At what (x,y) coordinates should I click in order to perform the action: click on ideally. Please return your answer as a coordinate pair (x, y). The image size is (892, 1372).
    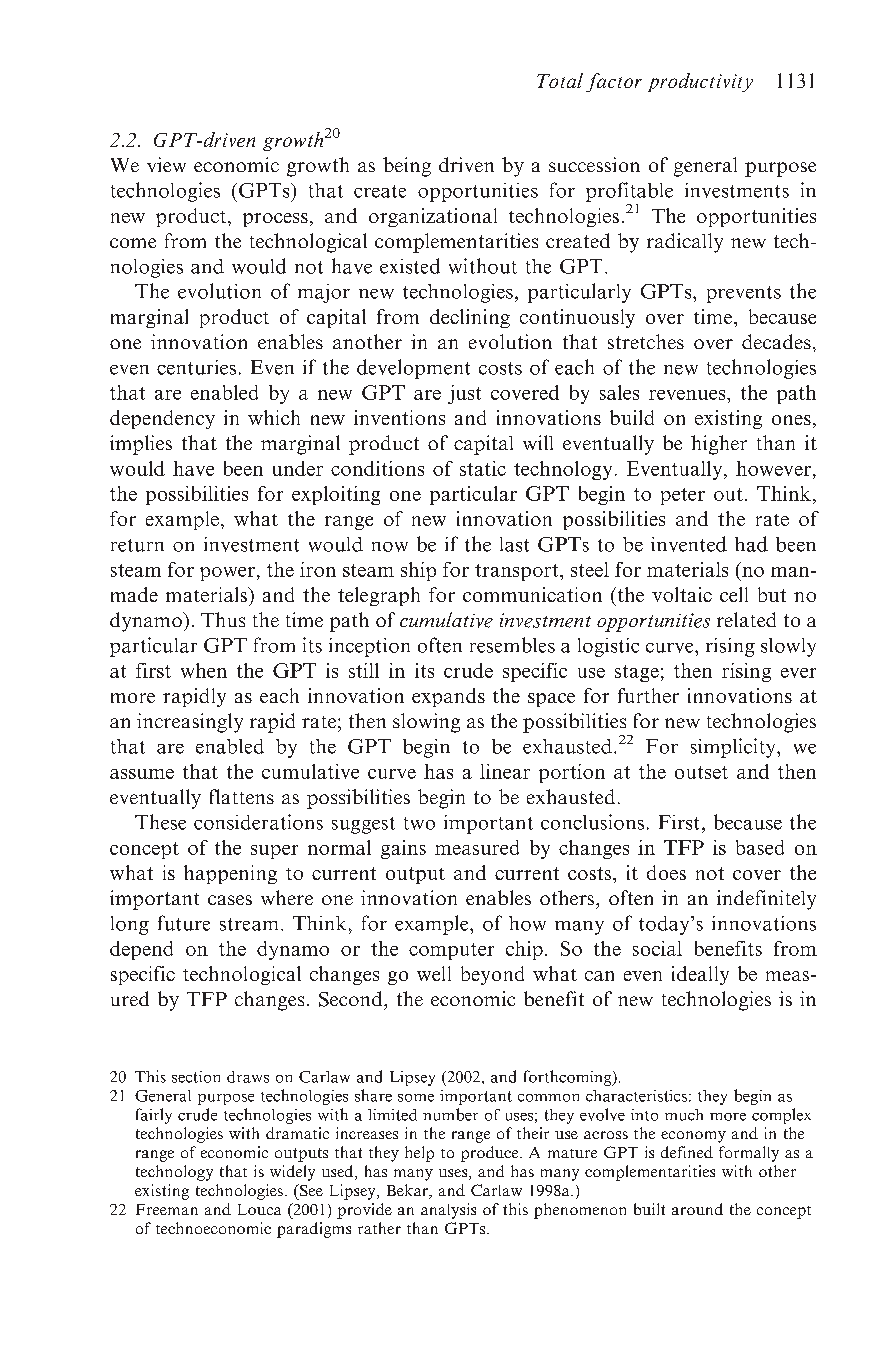
    Looking at the image, I should click on (700, 975).
